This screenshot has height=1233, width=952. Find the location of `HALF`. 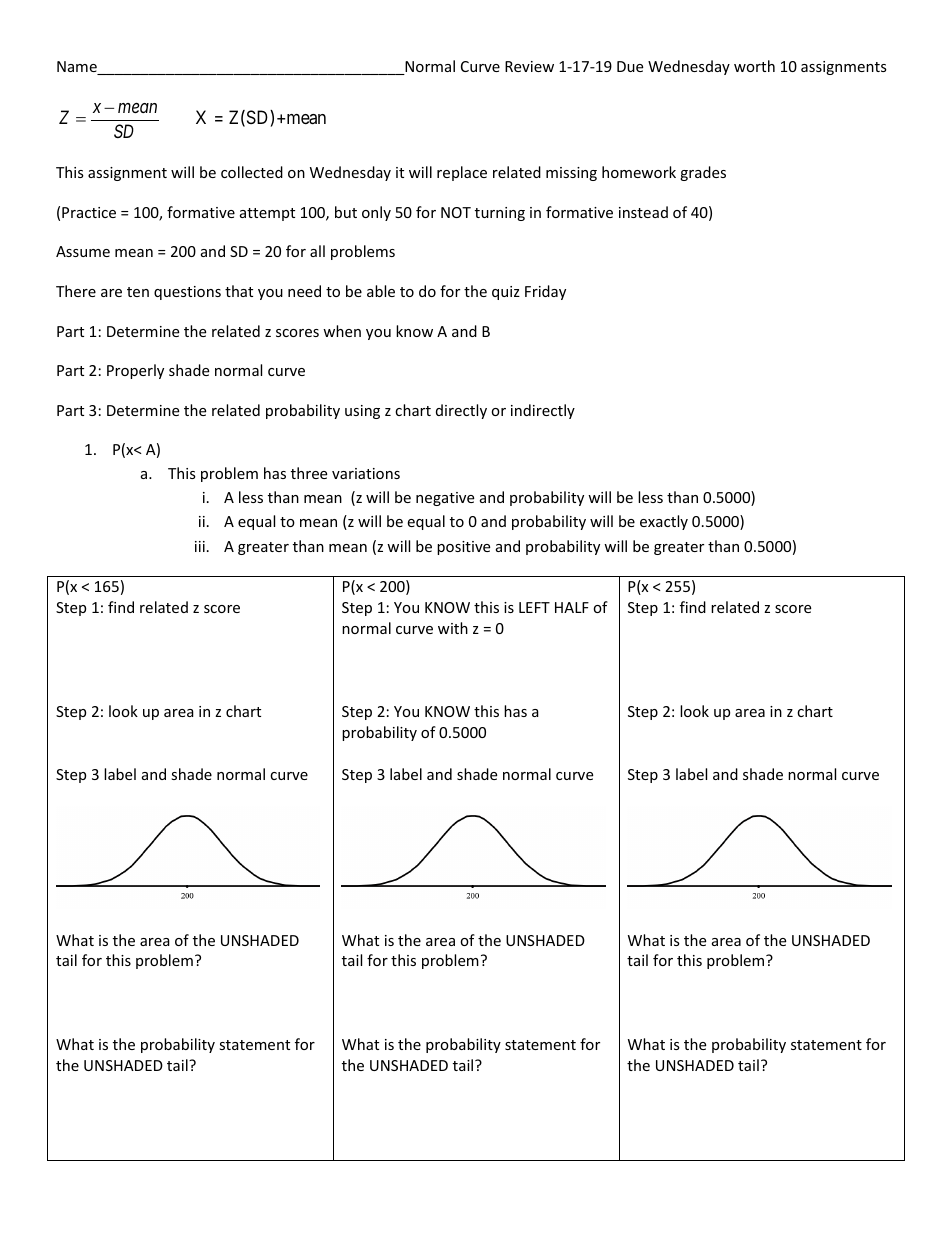

HALF is located at coordinates (572, 607).
